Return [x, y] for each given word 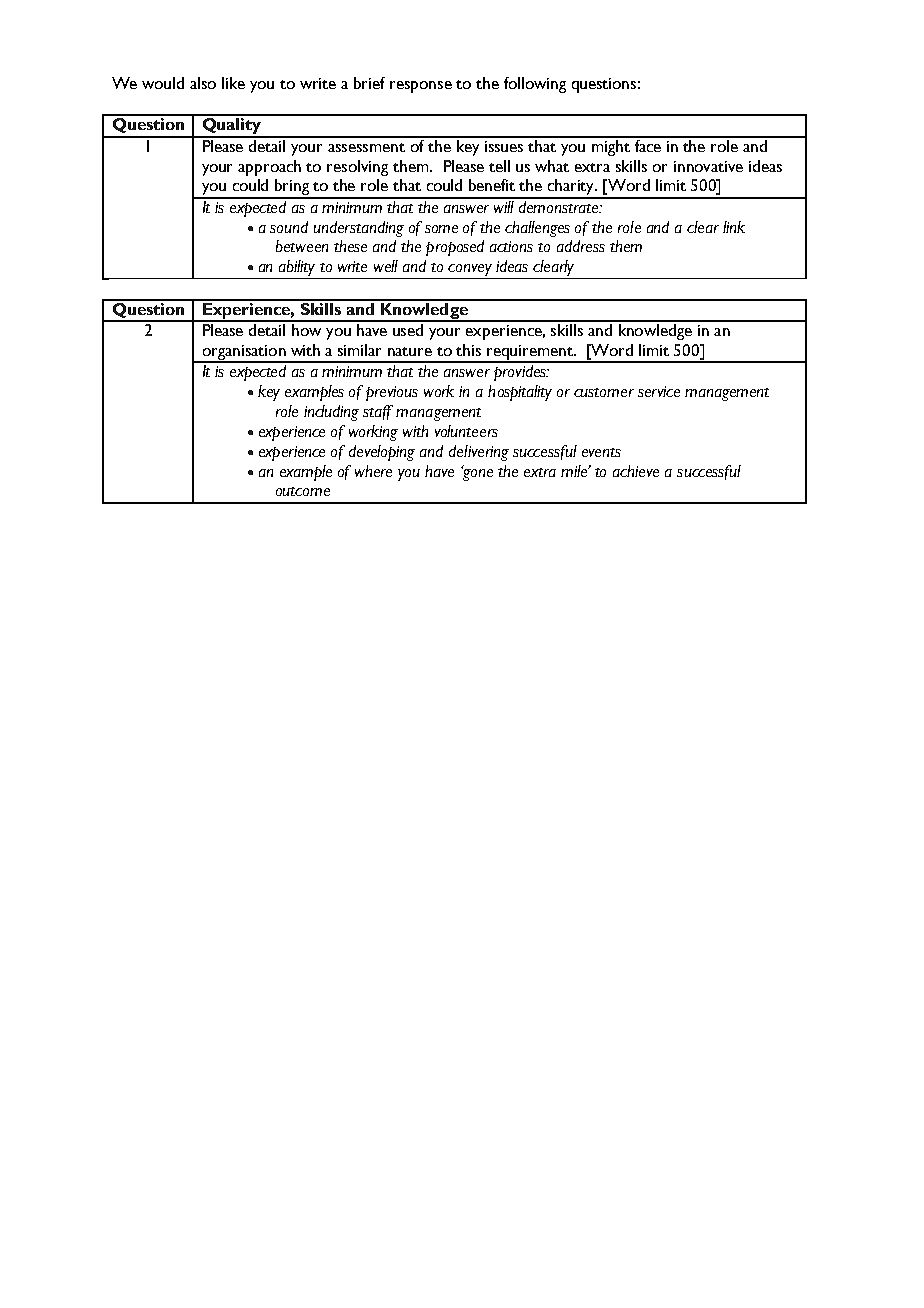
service [659, 391]
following [535, 85]
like [233, 83]
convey [470, 270]
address [581, 246]
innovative [708, 166]
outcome [303, 491]
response [421, 87]
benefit [492, 185]
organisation [244, 353]
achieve [636, 471]
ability [297, 268]
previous [392, 393]
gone [477, 473]
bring [292, 188]
